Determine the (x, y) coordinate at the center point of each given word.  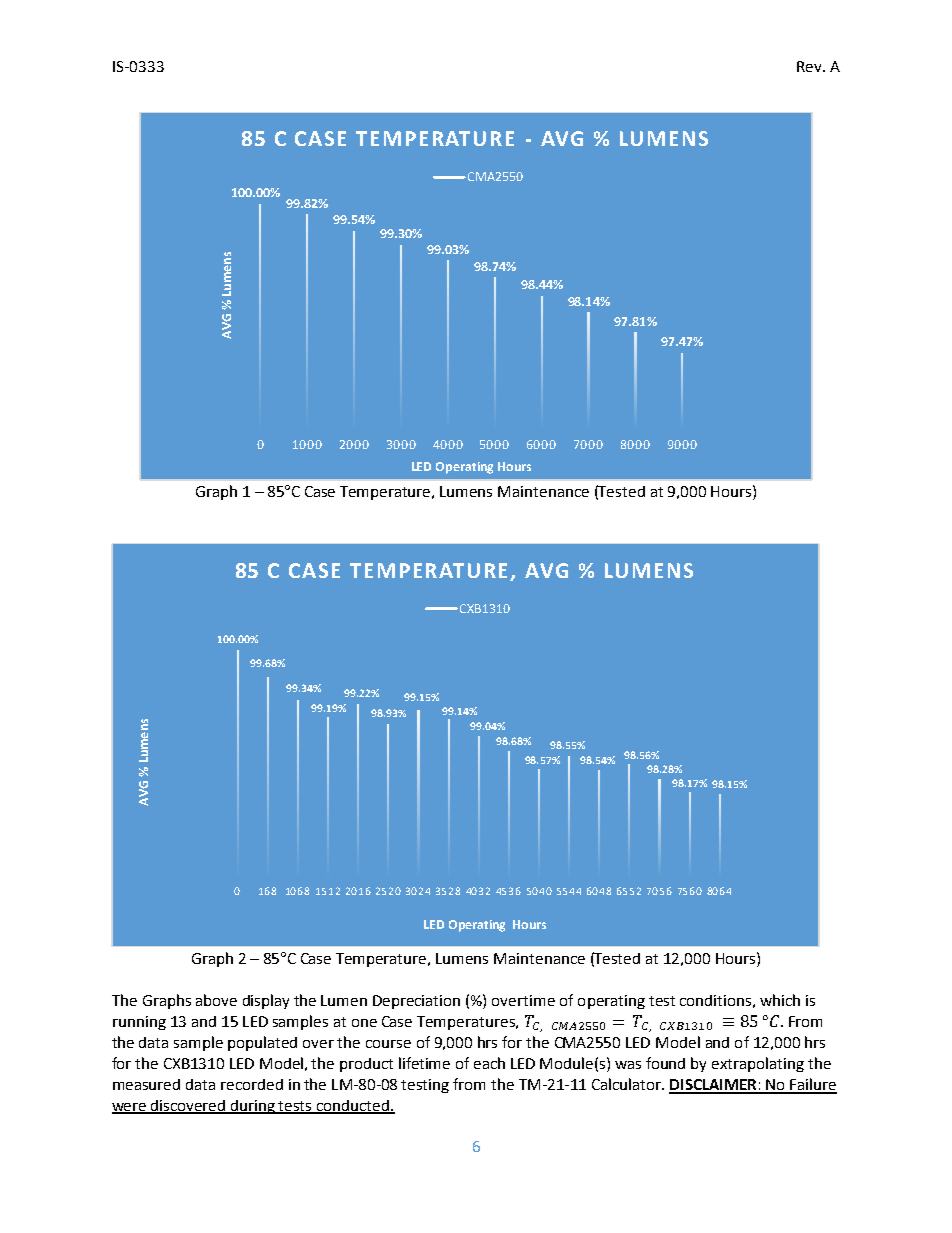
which (780, 1000)
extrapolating (758, 1064)
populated (262, 1043)
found (665, 1063)
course (388, 1044)
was (628, 1065)
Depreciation (416, 1002)
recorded (252, 1084)
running (139, 1023)
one (364, 1023)
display (266, 1001)
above (216, 1000)
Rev (810, 66)
